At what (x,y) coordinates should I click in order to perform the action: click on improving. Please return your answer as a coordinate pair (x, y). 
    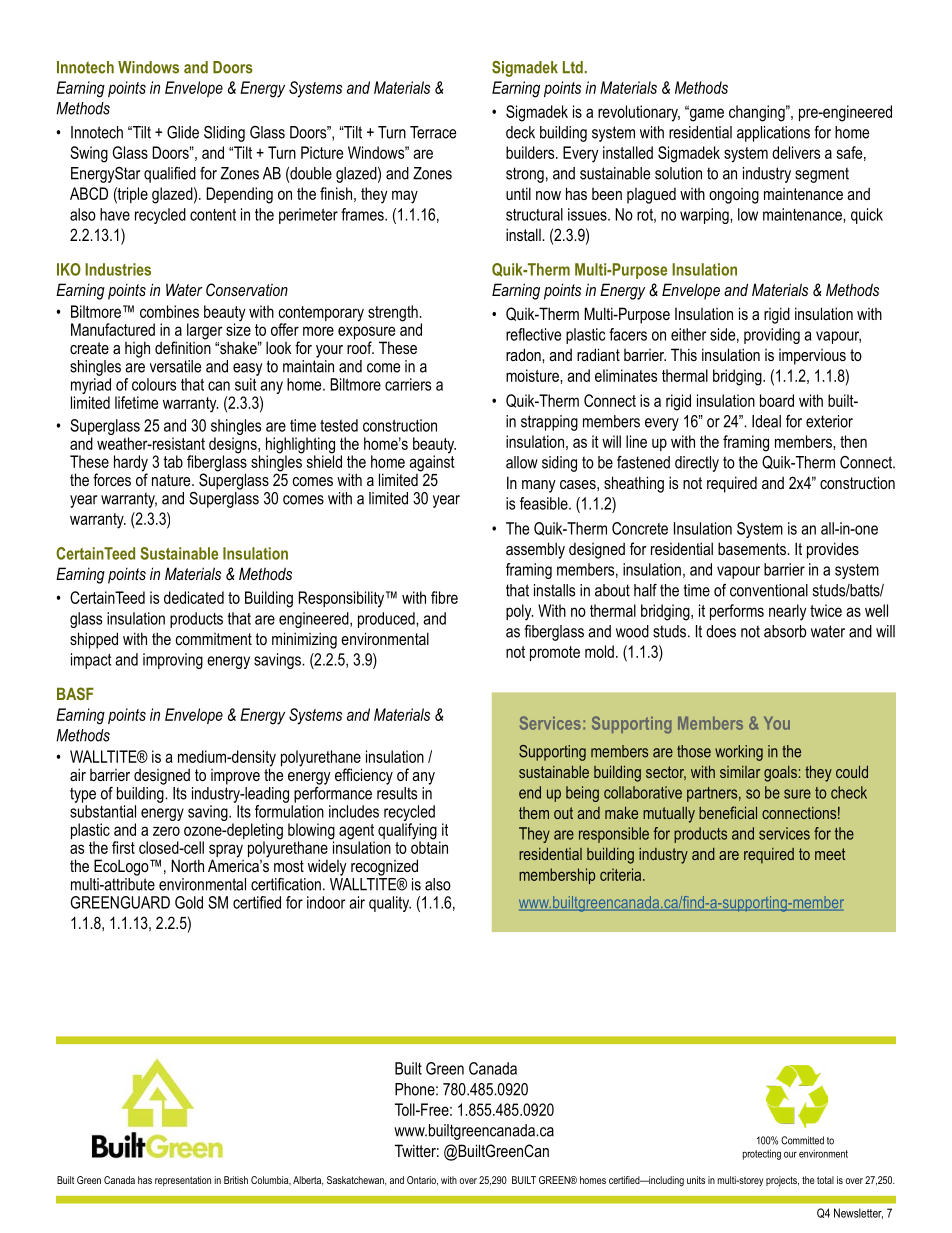
    Looking at the image, I should click on (173, 661).
